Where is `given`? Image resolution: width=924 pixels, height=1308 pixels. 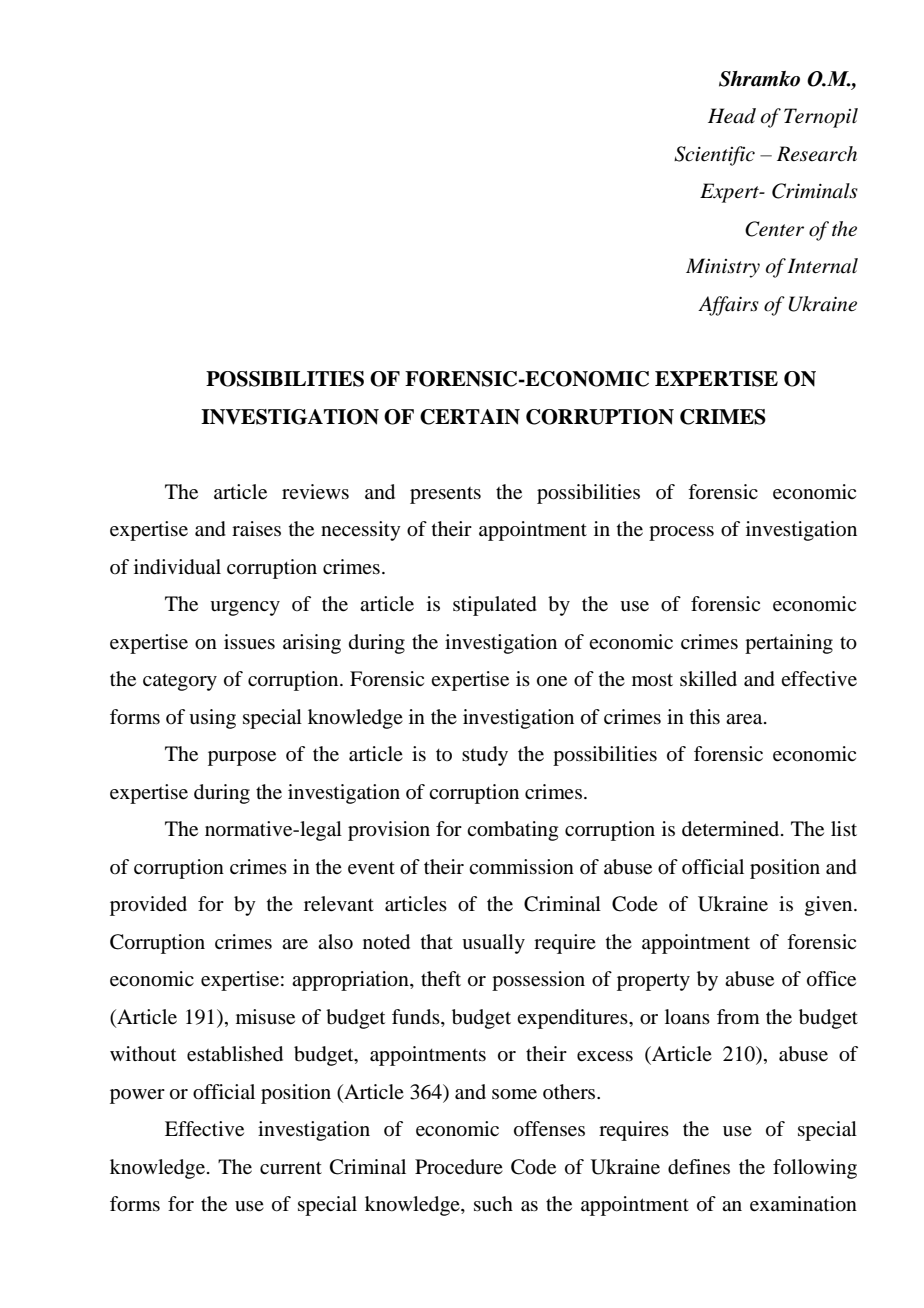 given is located at coordinates (830, 906).
